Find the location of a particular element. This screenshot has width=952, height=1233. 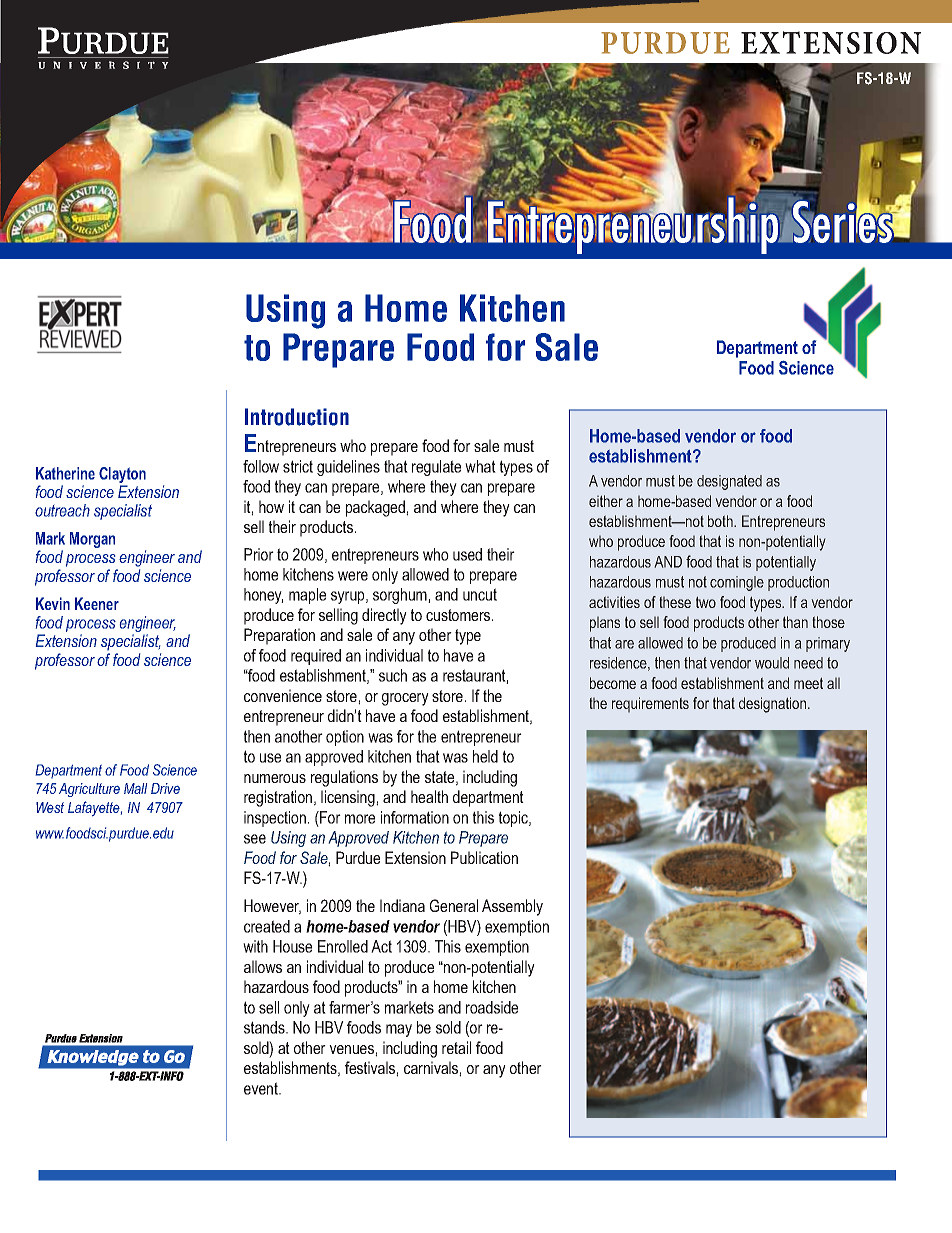

Mall is located at coordinates (135, 788).
